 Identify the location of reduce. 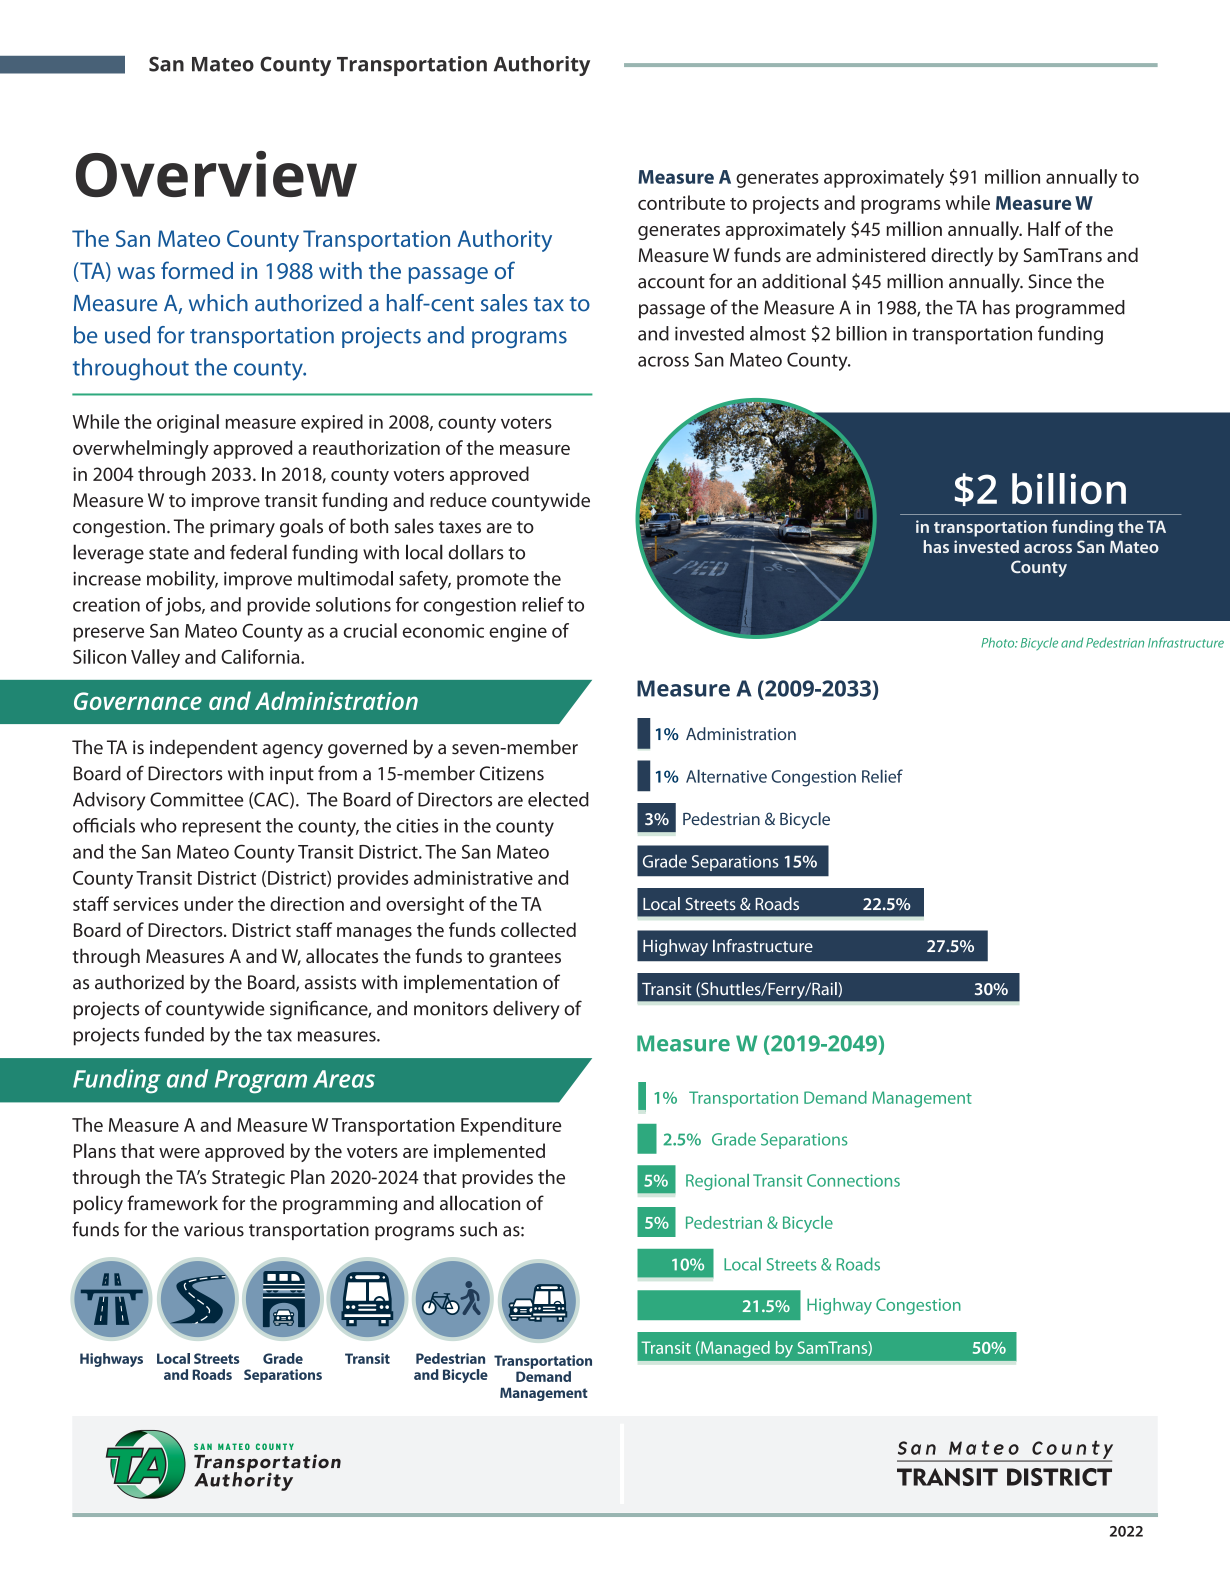
(458, 499).
